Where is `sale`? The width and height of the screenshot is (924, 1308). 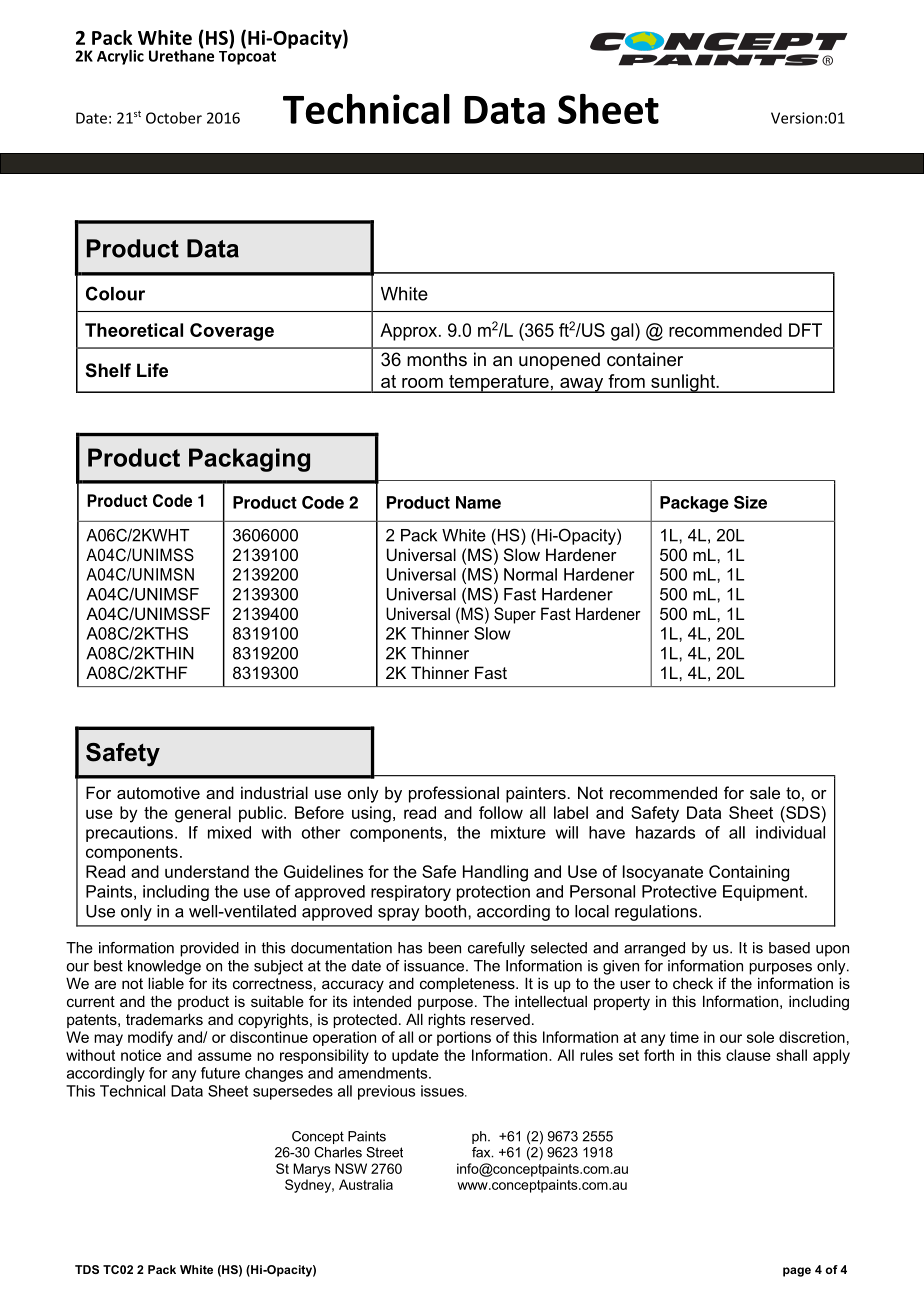 sale is located at coordinates (765, 792).
